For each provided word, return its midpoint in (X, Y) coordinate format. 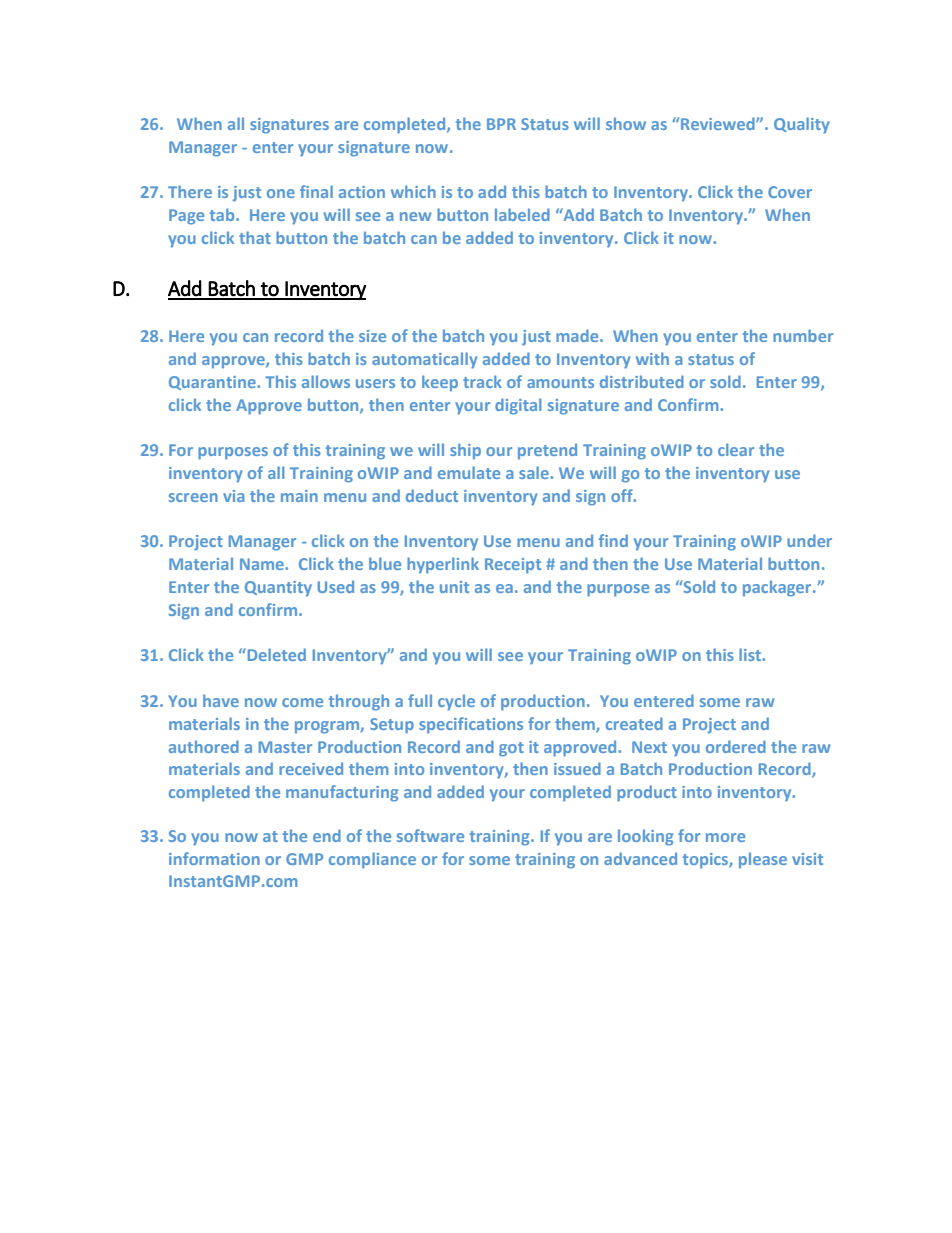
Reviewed (719, 123)
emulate (469, 472)
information (214, 858)
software (430, 835)
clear (736, 449)
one (281, 193)
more (725, 837)
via (233, 496)
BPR (501, 124)
